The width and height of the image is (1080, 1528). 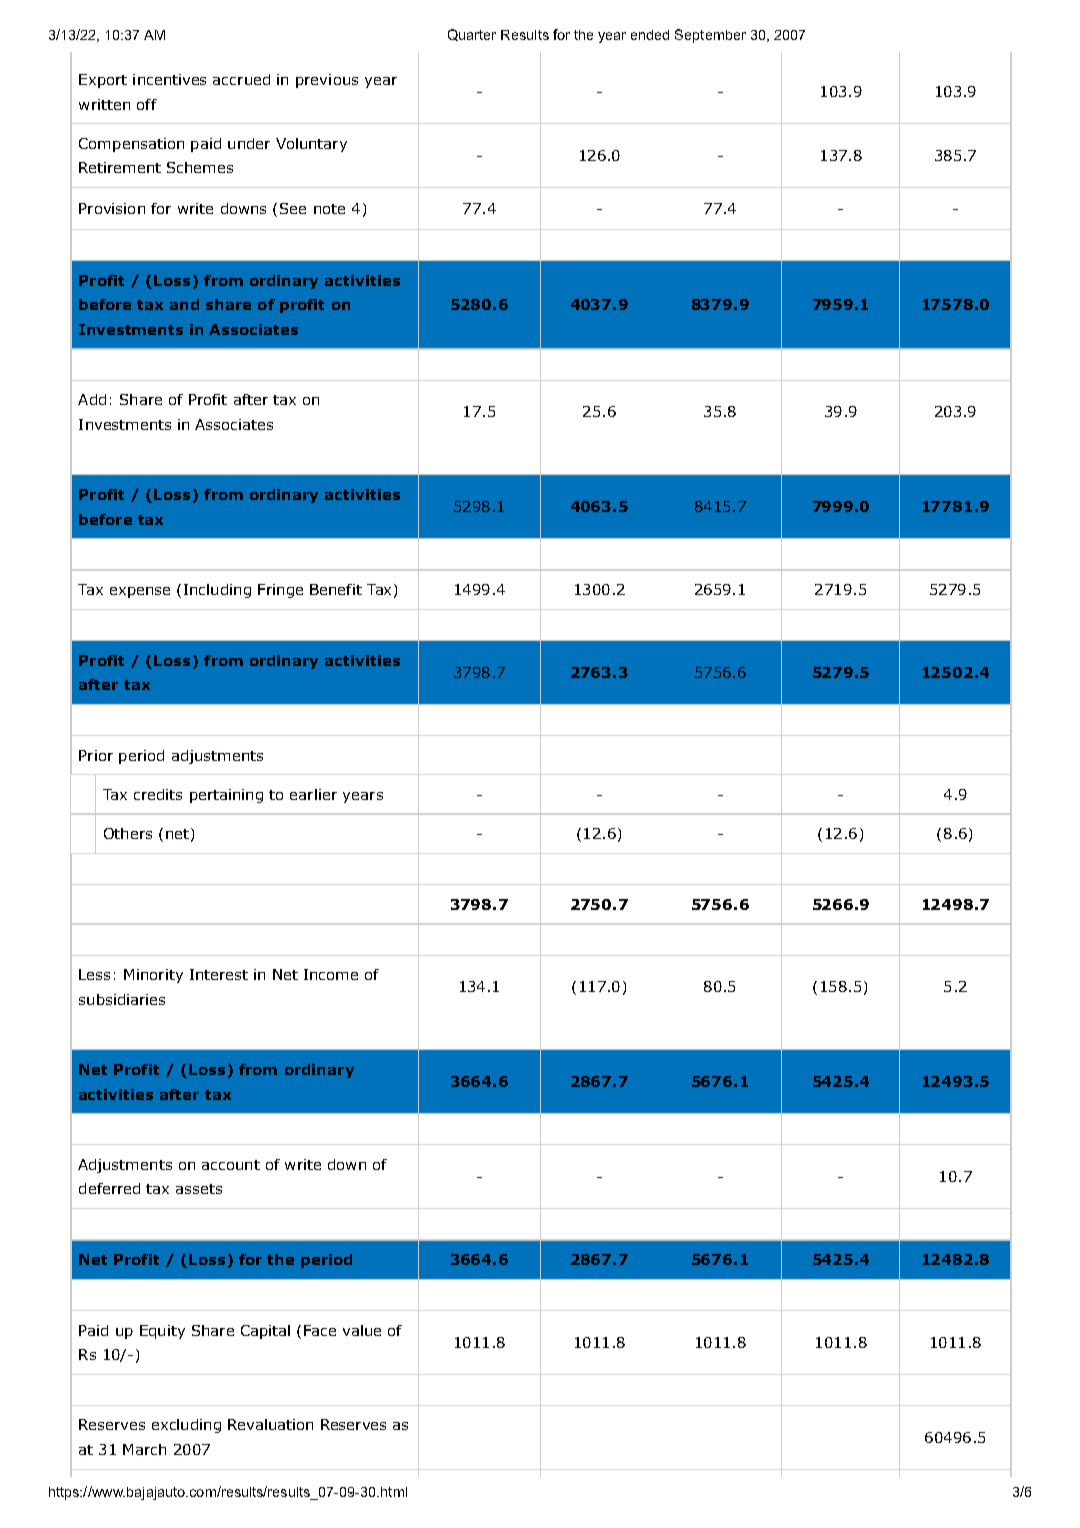 What do you see at coordinates (169, 79) in the image?
I see `incentives` at bounding box center [169, 79].
